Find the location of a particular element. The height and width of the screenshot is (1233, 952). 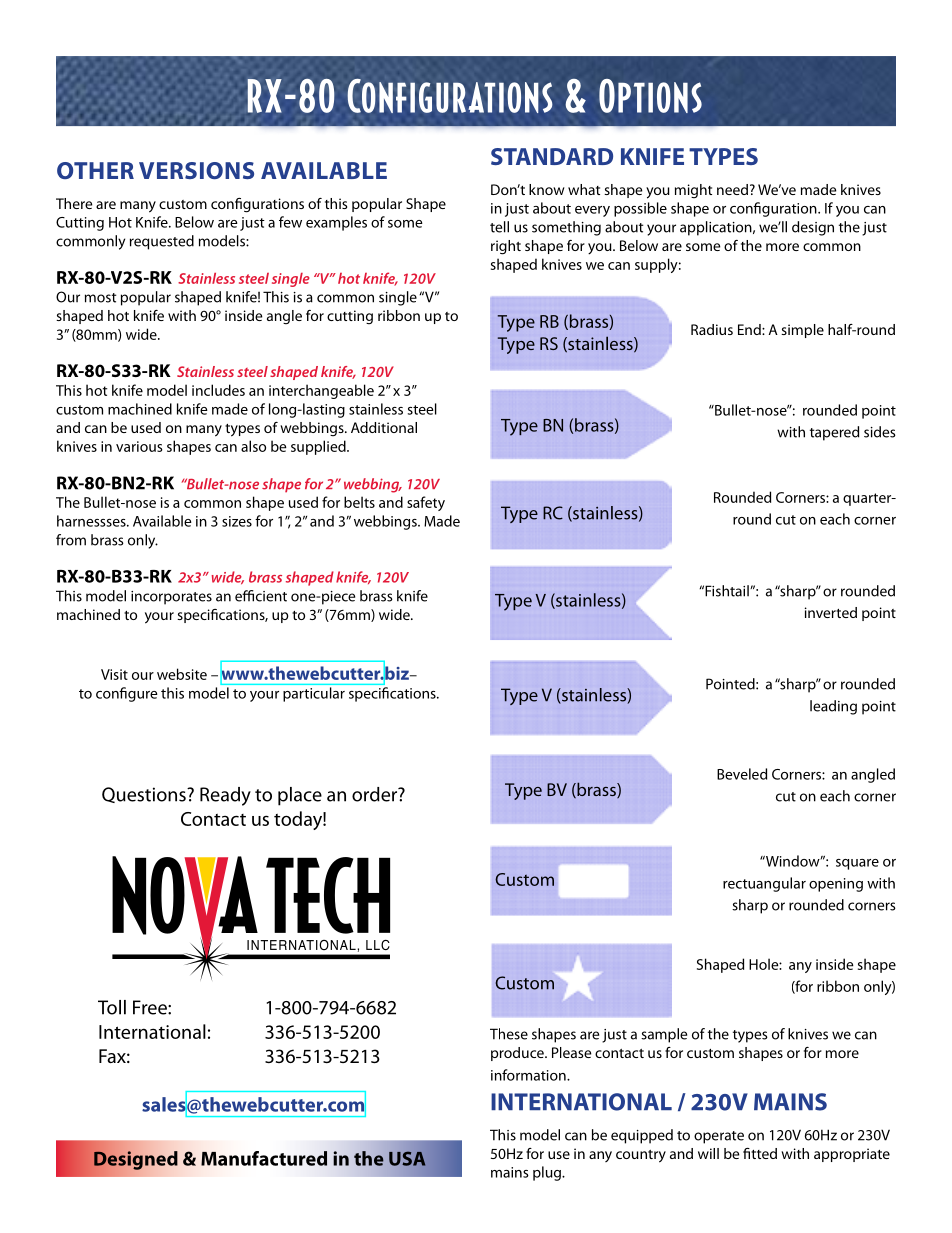

need is located at coordinates (732, 189).
